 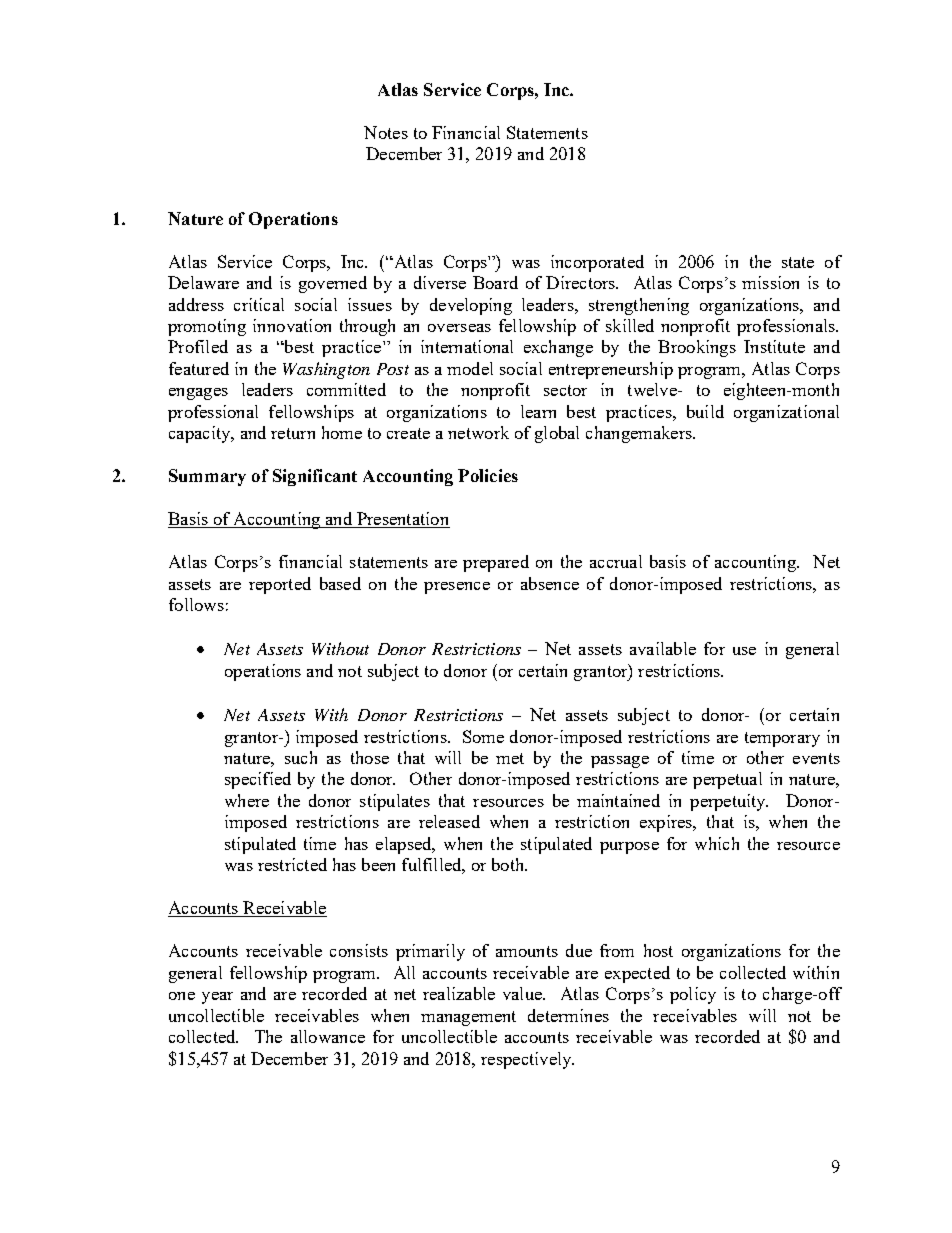 I want to click on innovation, so click(x=292, y=325).
